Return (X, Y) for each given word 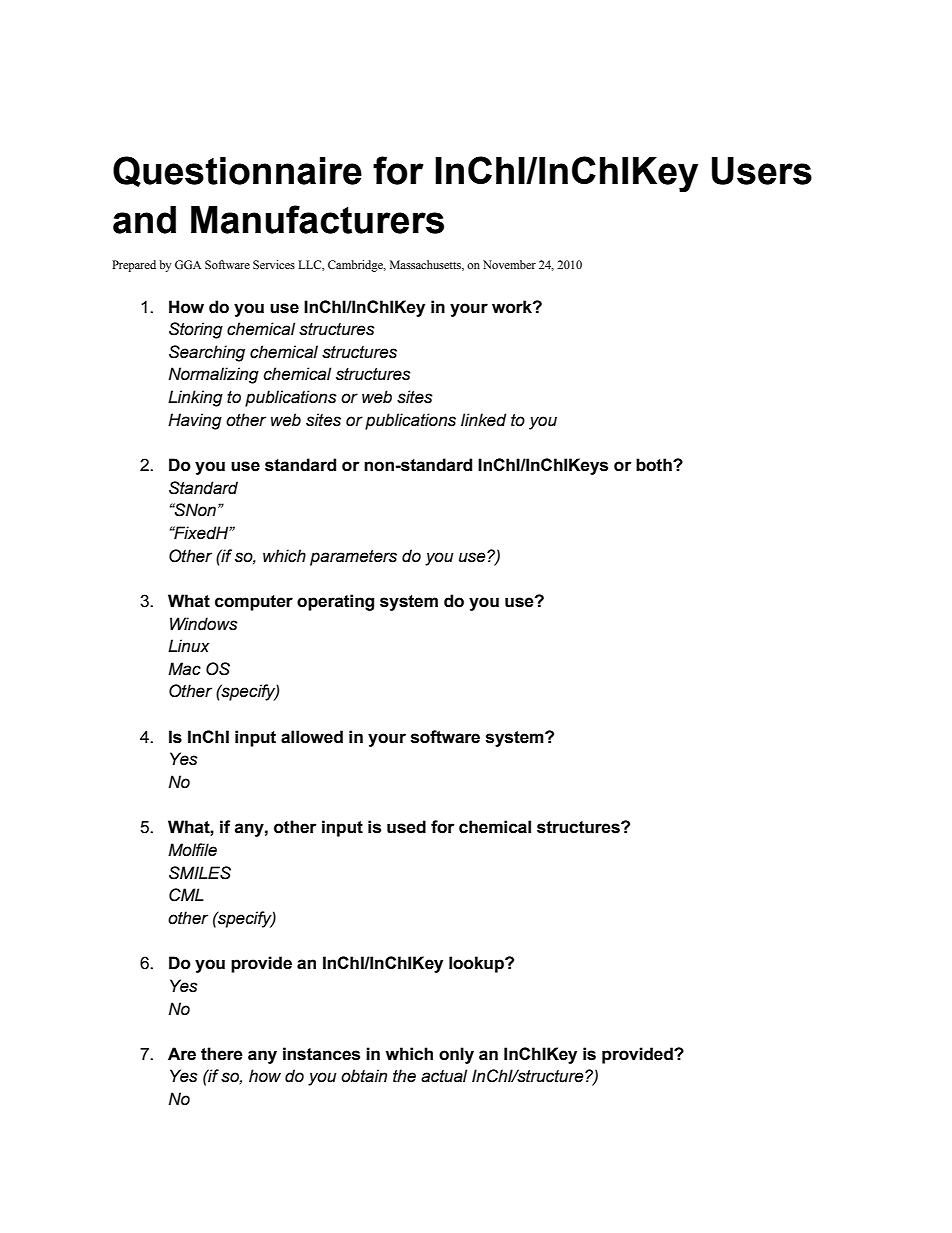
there (222, 1054)
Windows (204, 624)
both (655, 465)
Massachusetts (426, 265)
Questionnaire (237, 171)
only (456, 1055)
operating (335, 602)
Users (762, 171)
